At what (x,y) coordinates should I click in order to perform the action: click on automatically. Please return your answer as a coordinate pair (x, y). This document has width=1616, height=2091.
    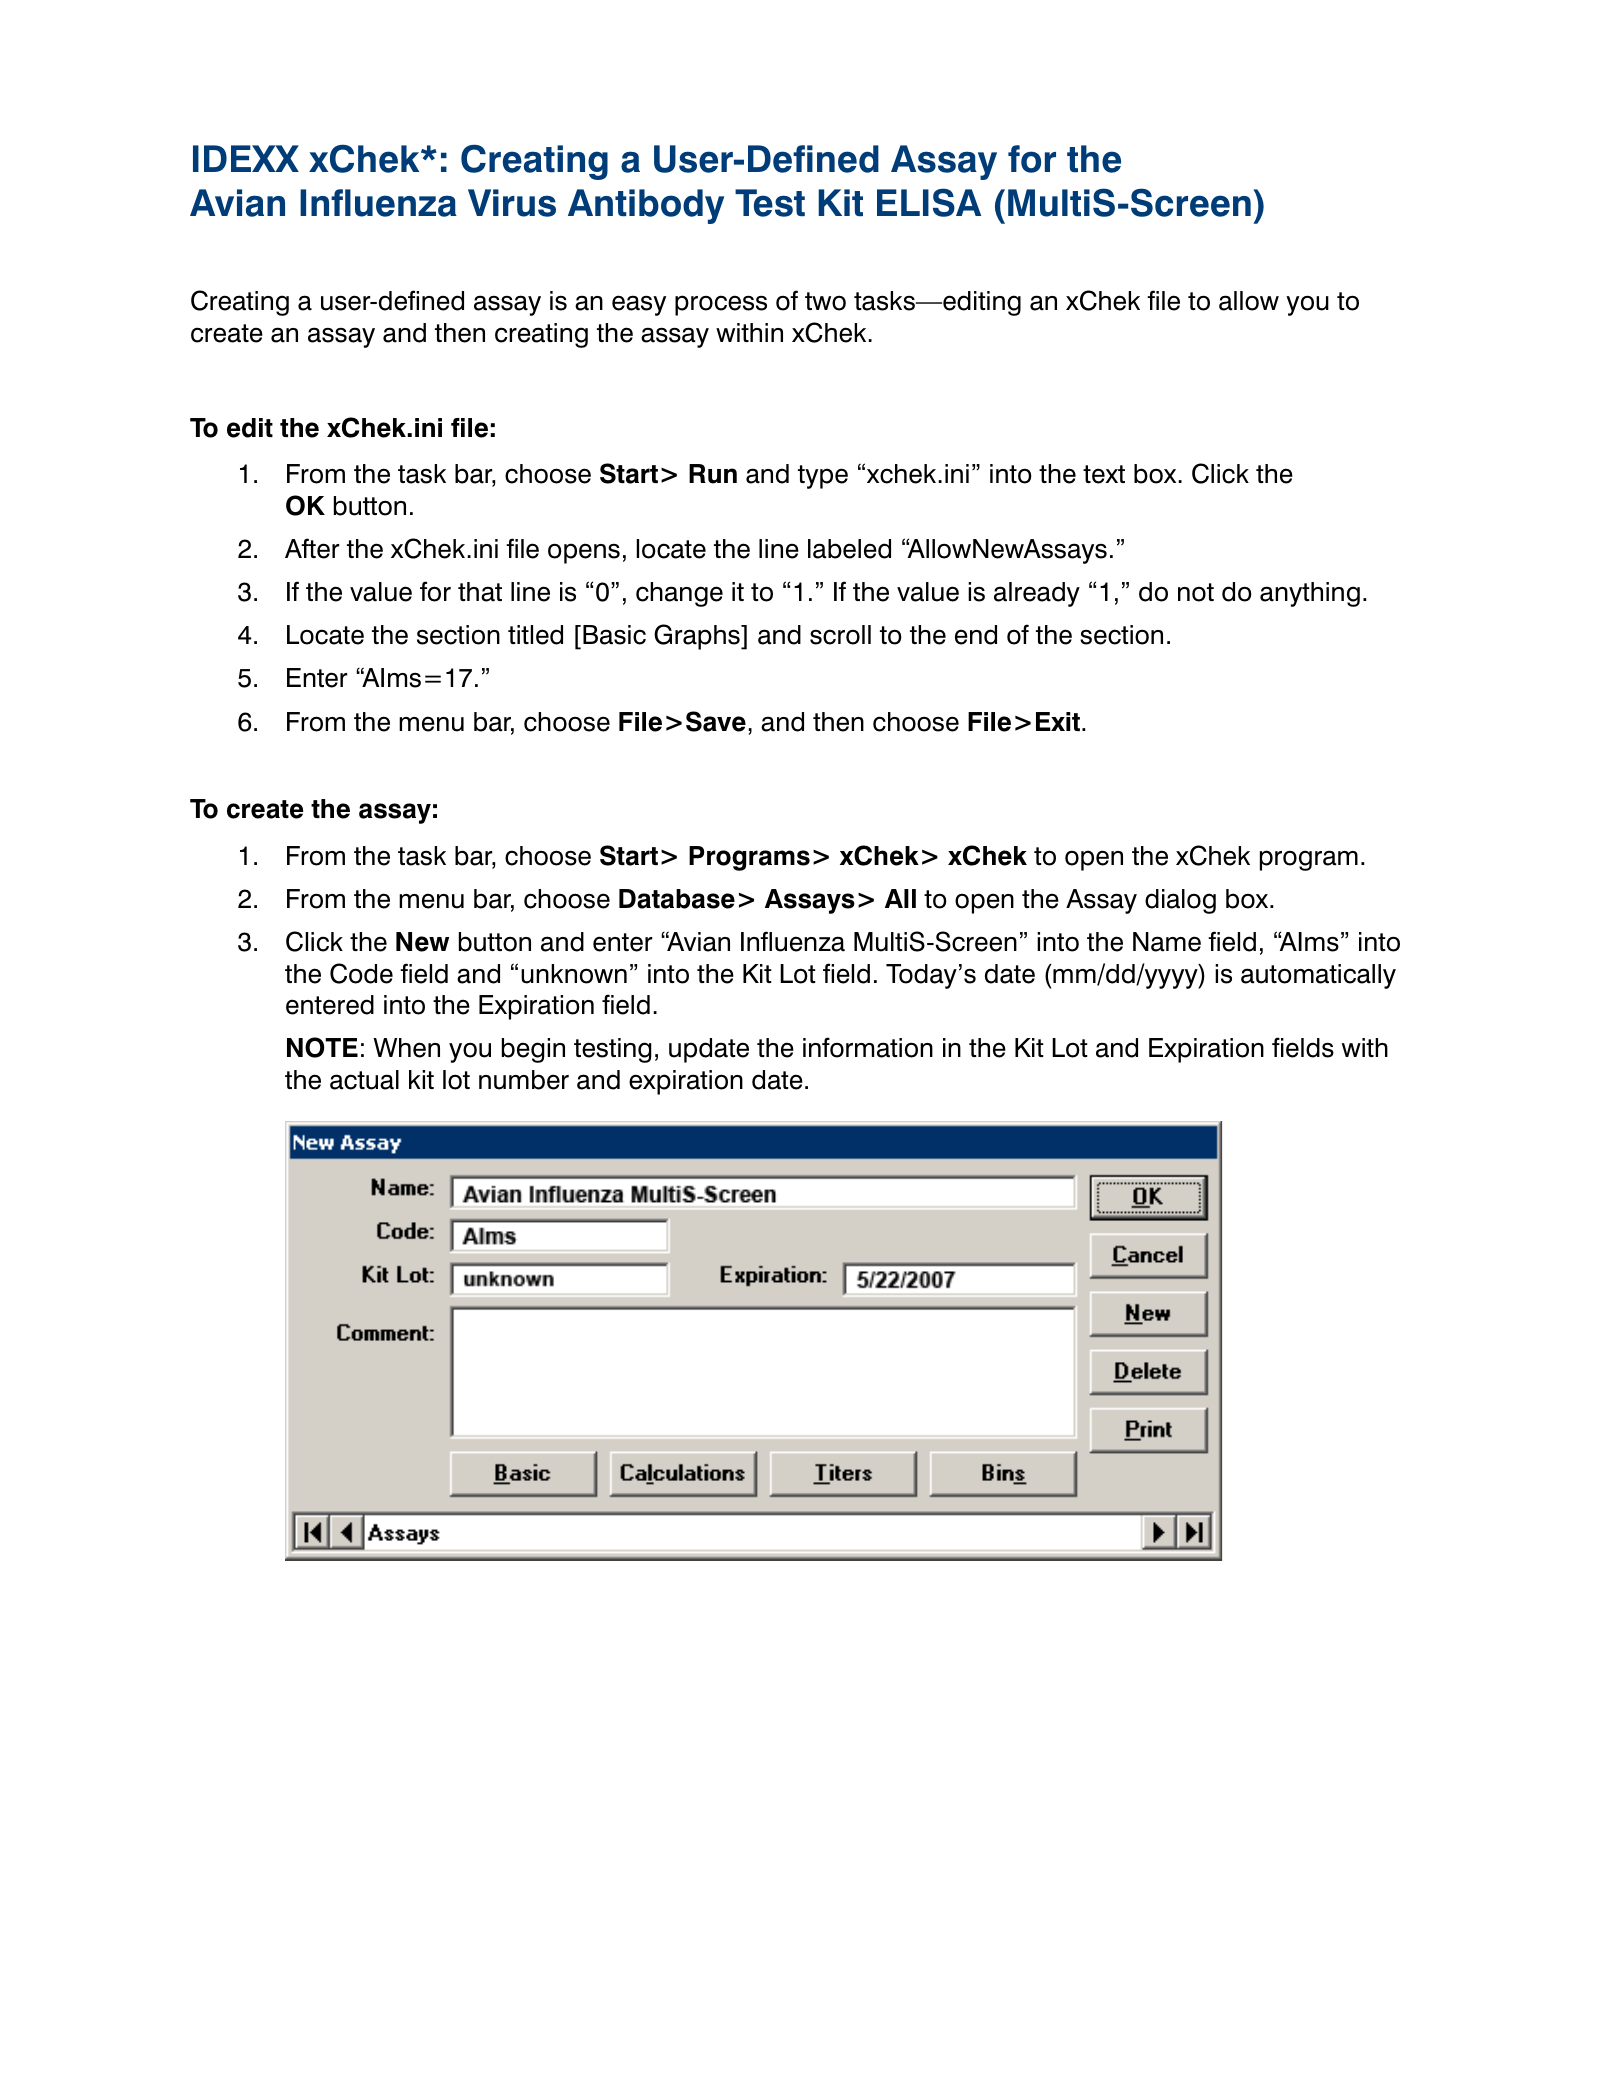
    Looking at the image, I should click on (1318, 976).
